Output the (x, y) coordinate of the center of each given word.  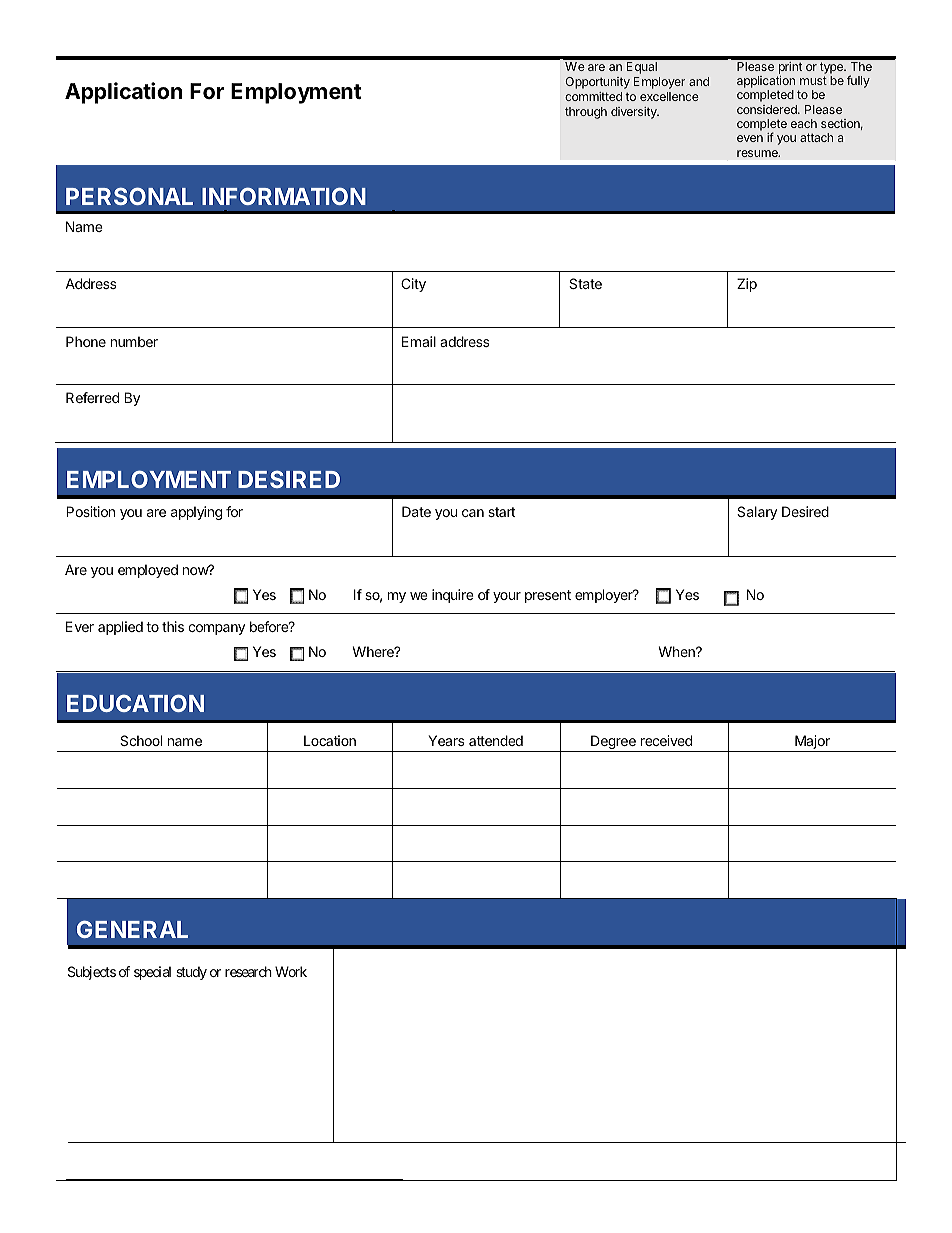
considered (768, 109)
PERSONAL (129, 196)
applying (196, 513)
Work (291, 971)
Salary (757, 513)
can (473, 513)
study (191, 973)
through (586, 113)
